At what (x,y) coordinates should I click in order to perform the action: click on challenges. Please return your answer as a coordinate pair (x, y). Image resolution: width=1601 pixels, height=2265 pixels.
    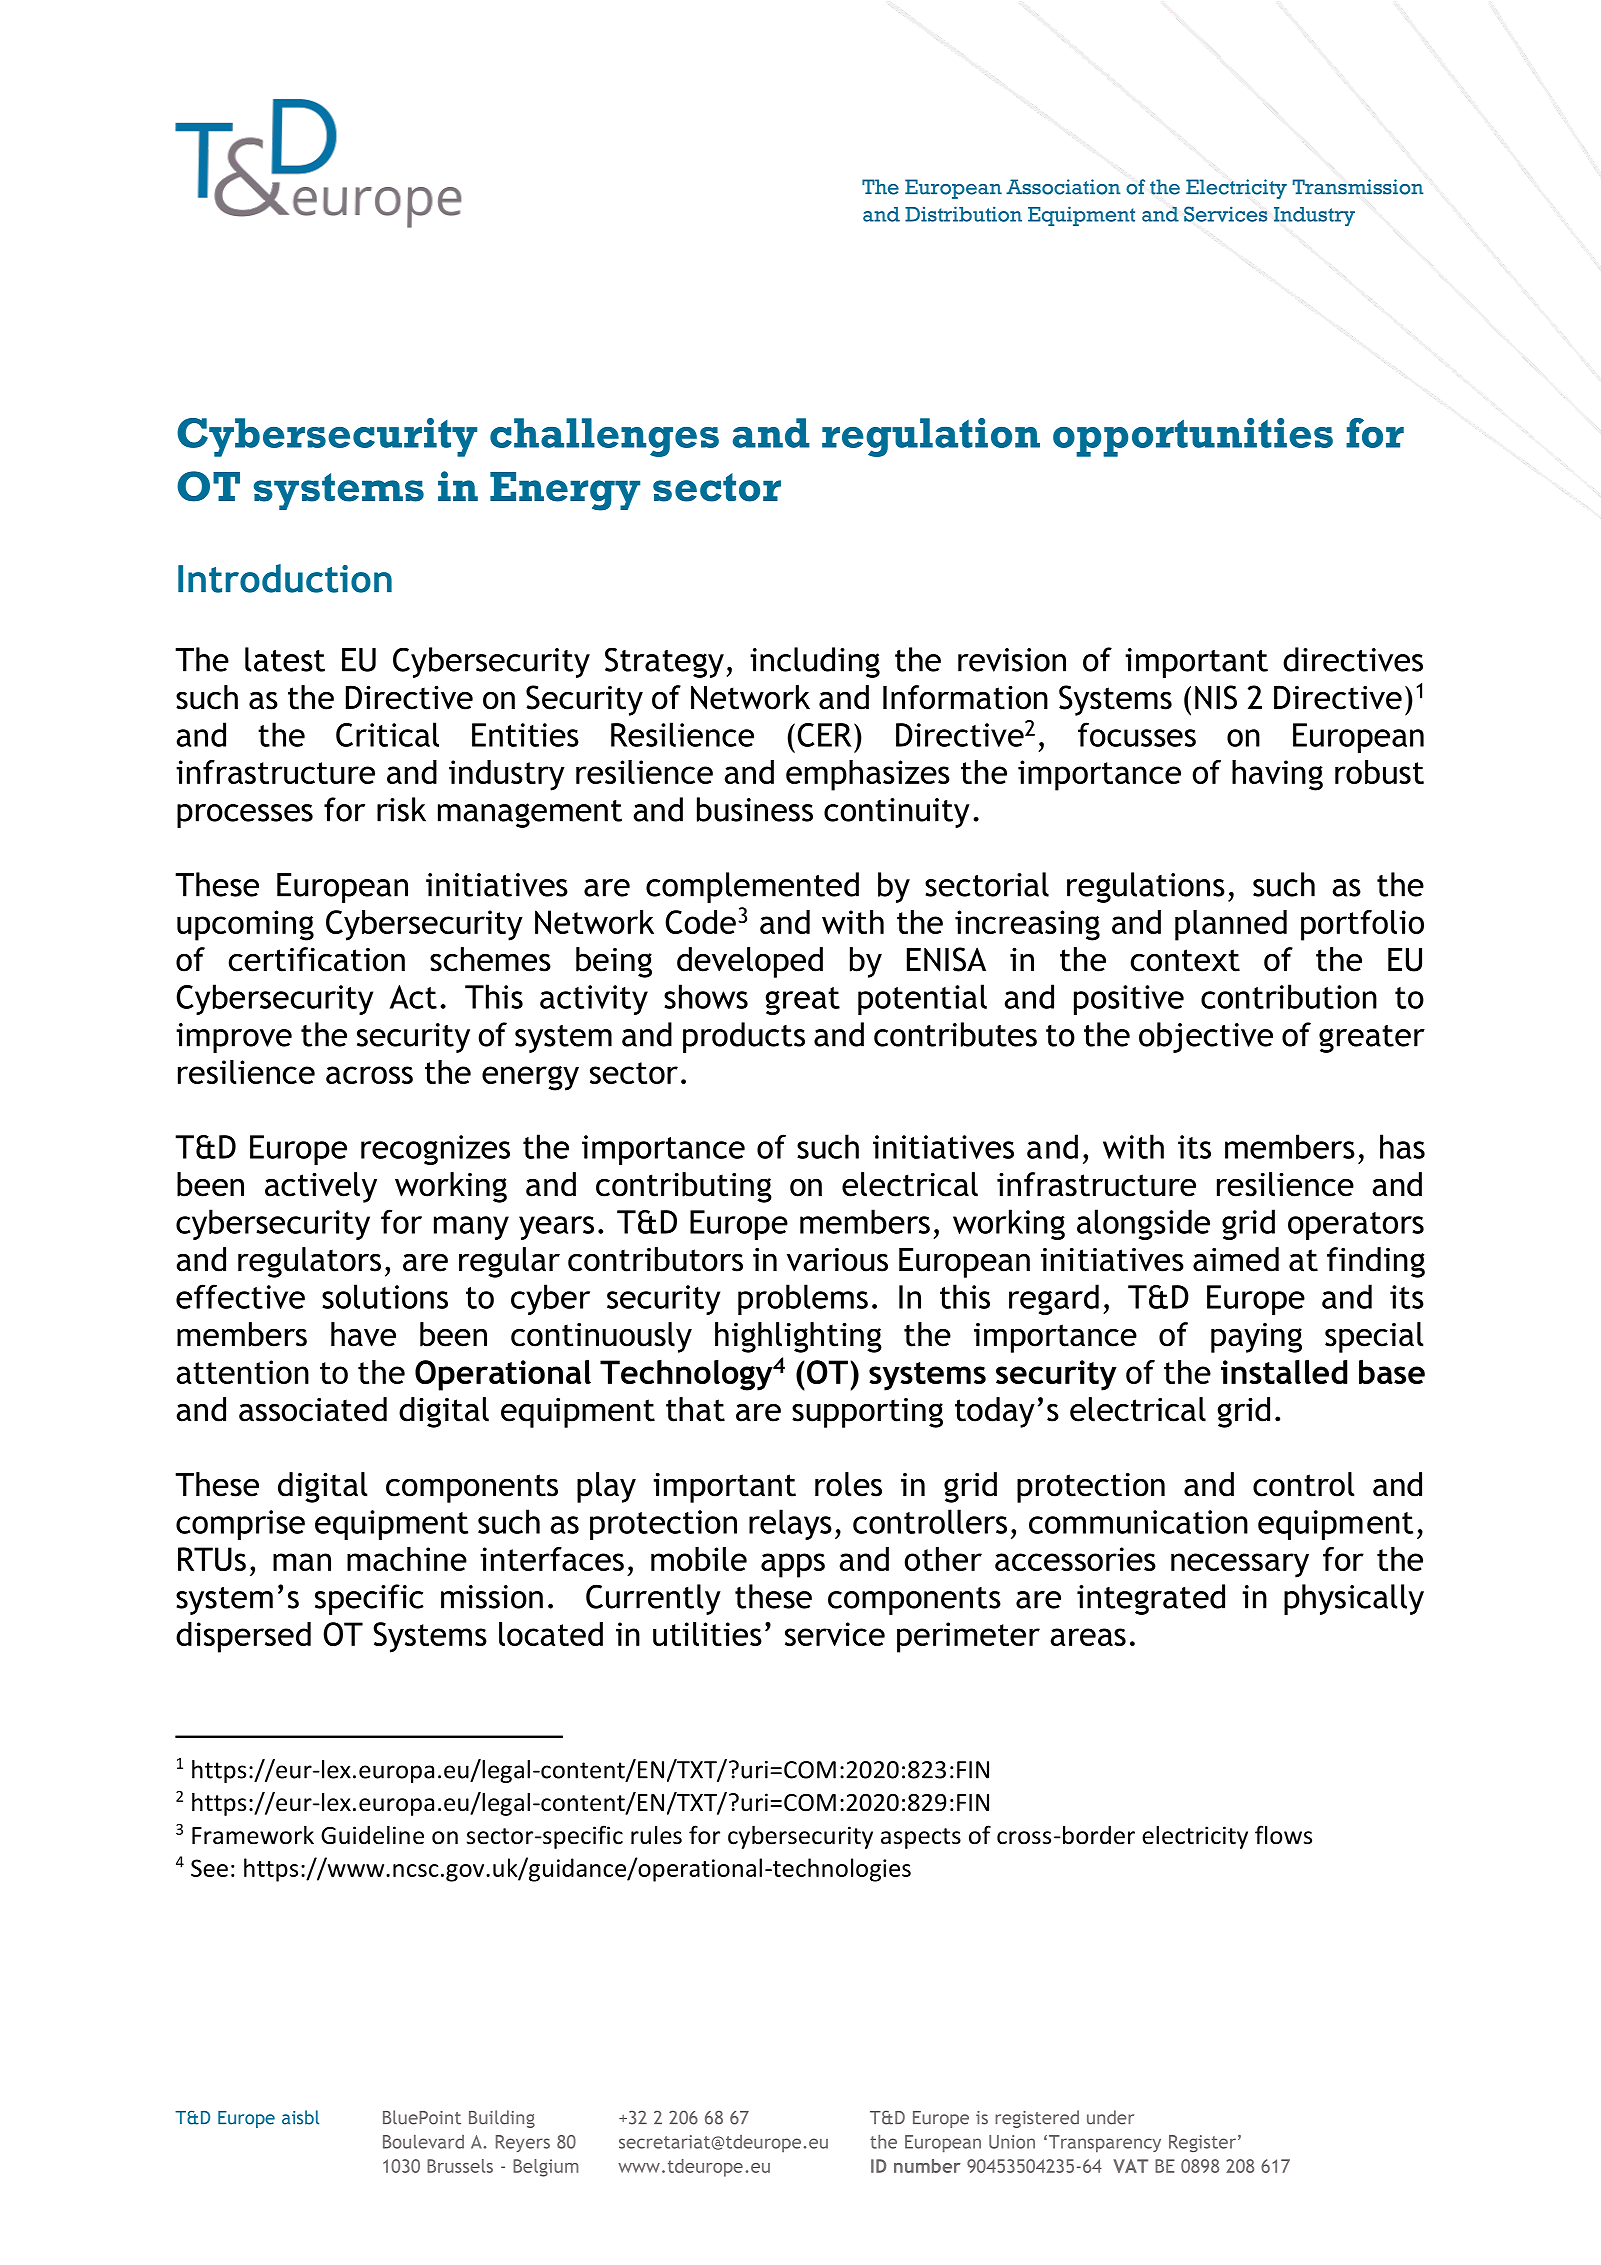
    Looking at the image, I should click on (604, 437).
